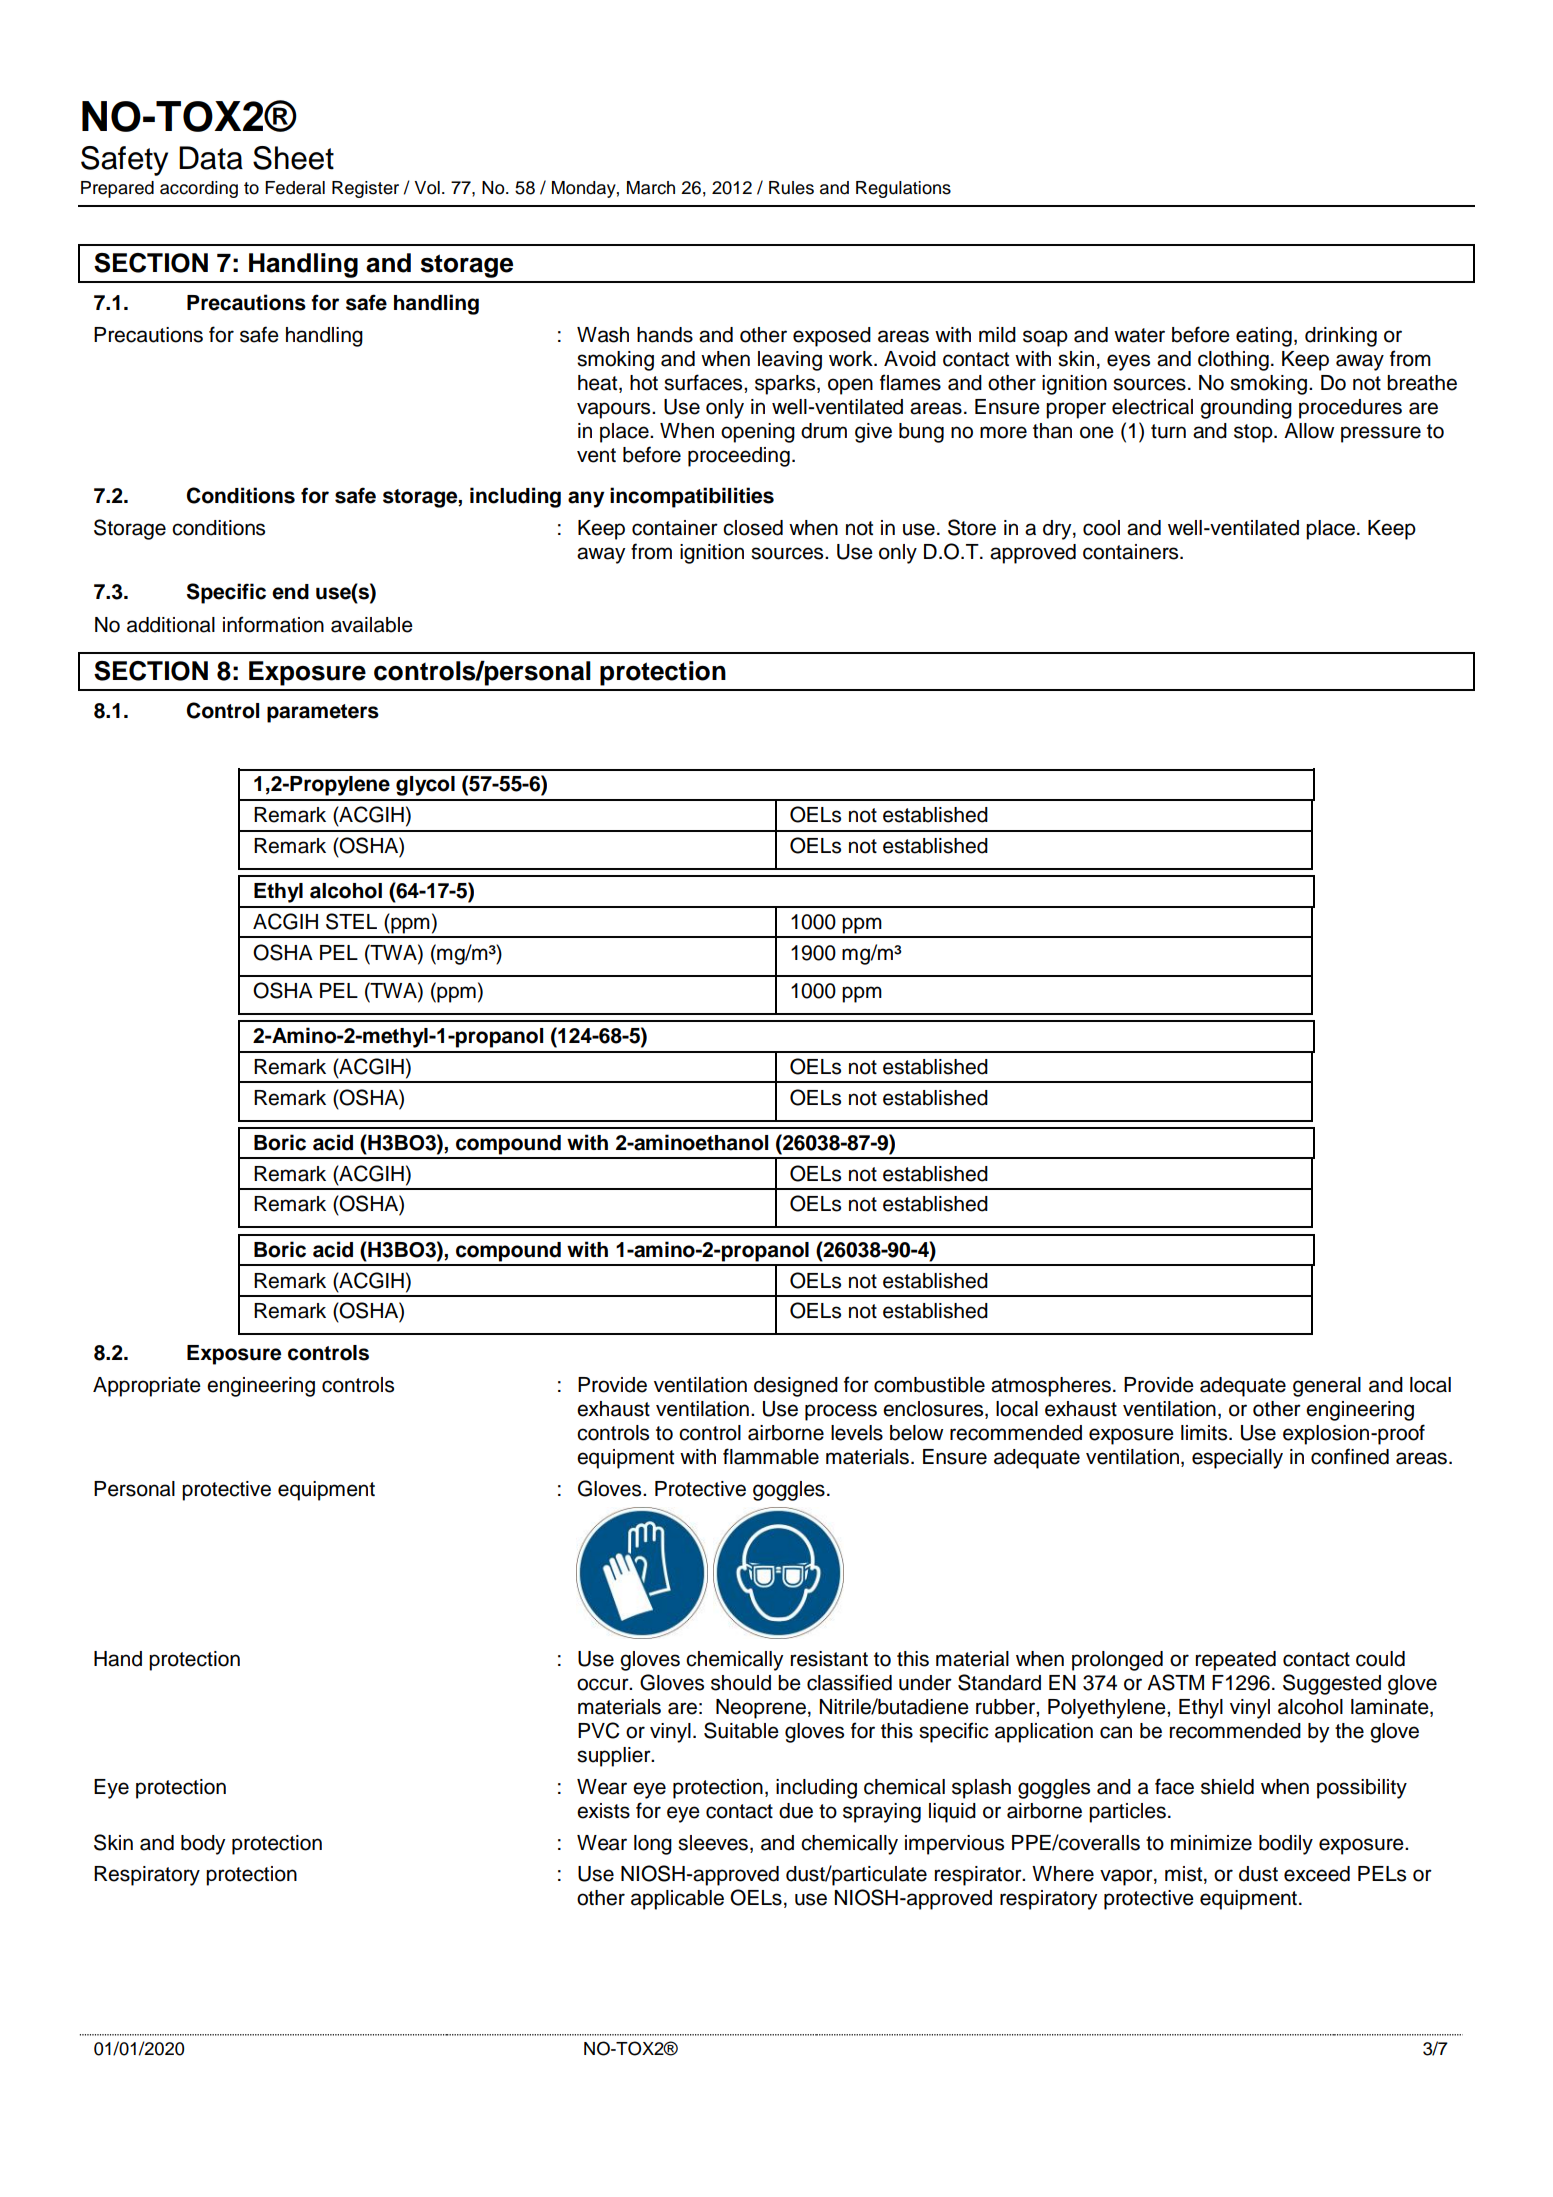 This image has height=2197, width=1553. What do you see at coordinates (203, 1845) in the image?
I see `body` at bounding box center [203, 1845].
